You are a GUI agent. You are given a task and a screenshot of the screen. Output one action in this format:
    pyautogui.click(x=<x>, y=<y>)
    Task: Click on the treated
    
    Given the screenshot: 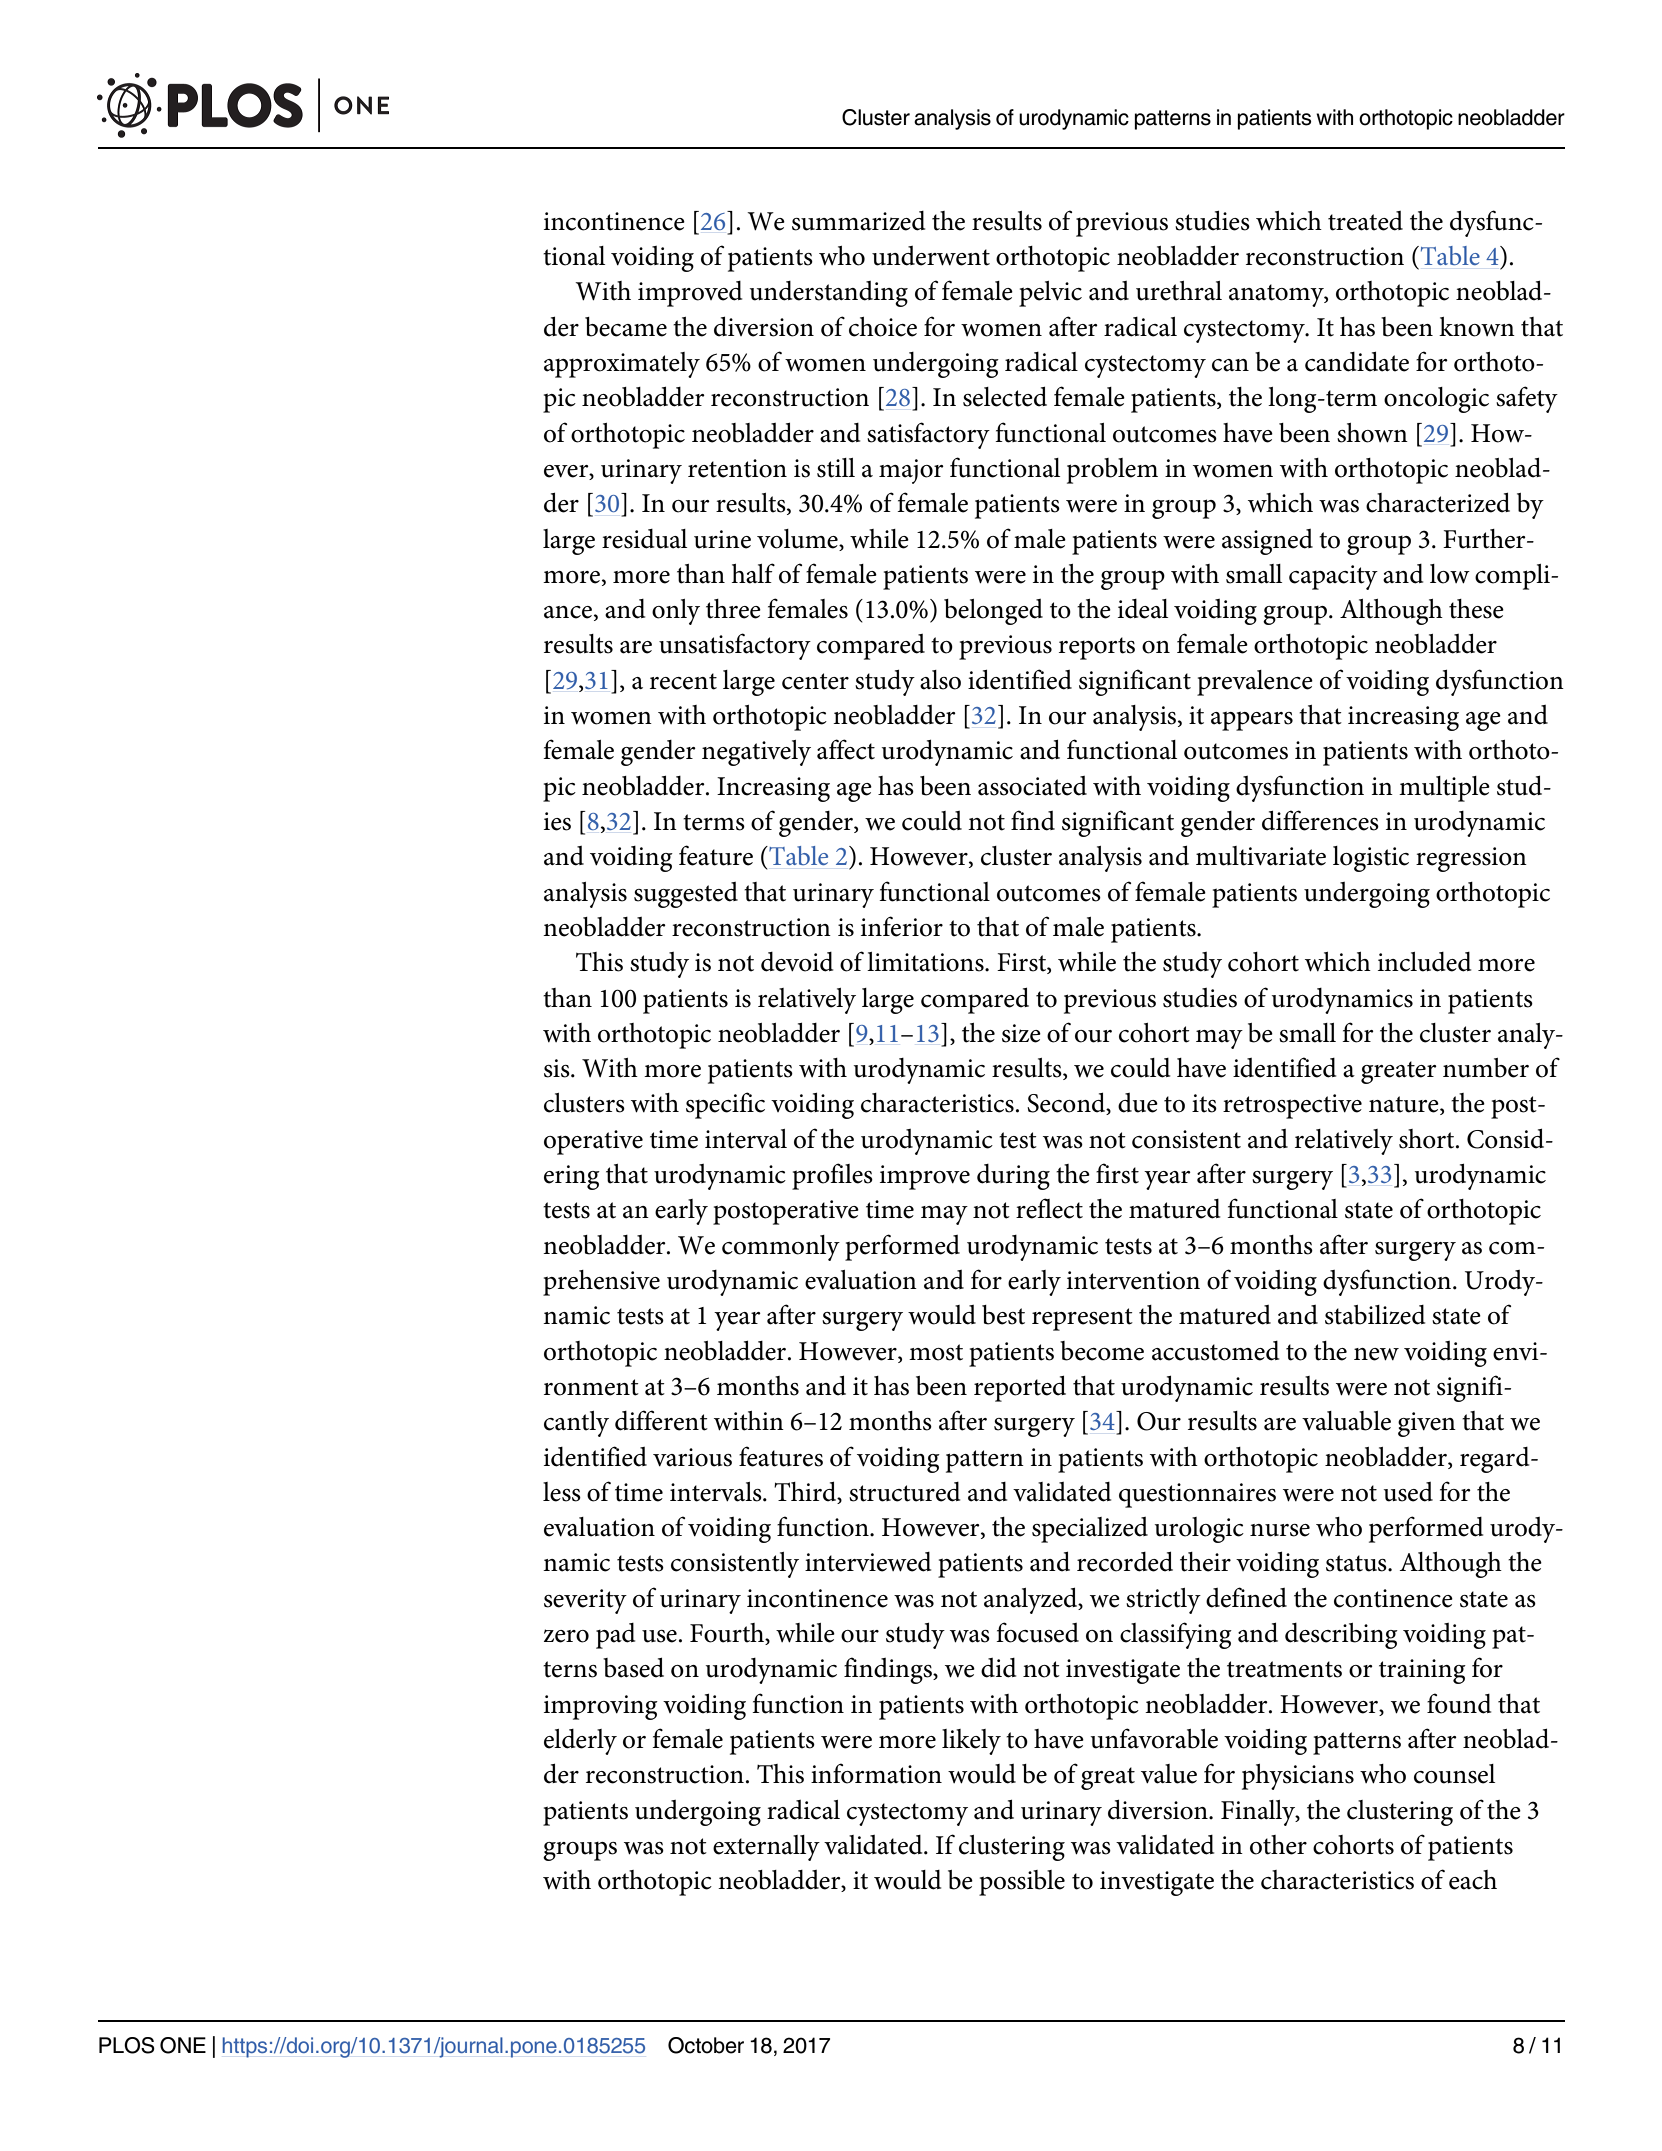 What is the action you would take?
    pyautogui.click(x=1365, y=221)
